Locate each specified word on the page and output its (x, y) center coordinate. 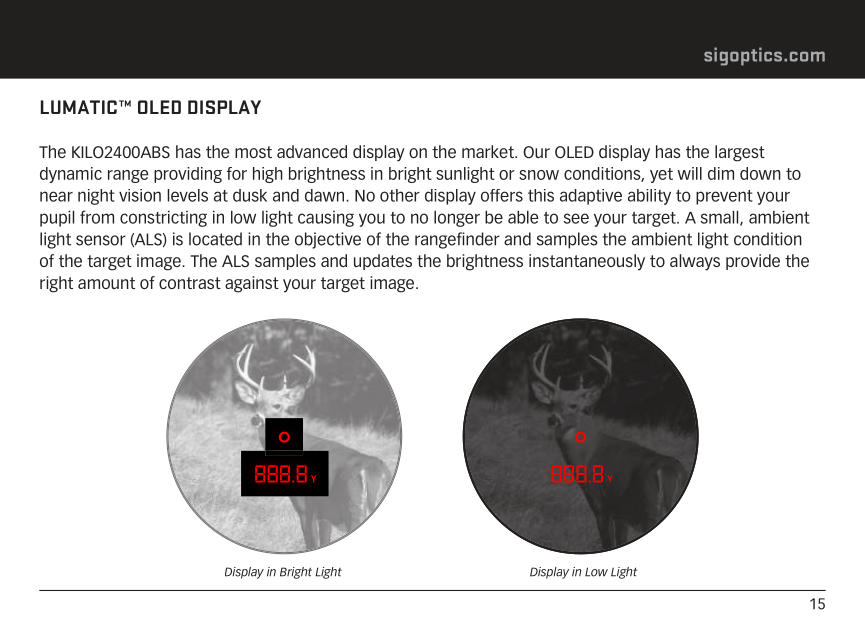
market (489, 151)
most (253, 152)
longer (457, 219)
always (695, 262)
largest (740, 153)
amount (106, 283)
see (576, 218)
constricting (163, 219)
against (252, 284)
